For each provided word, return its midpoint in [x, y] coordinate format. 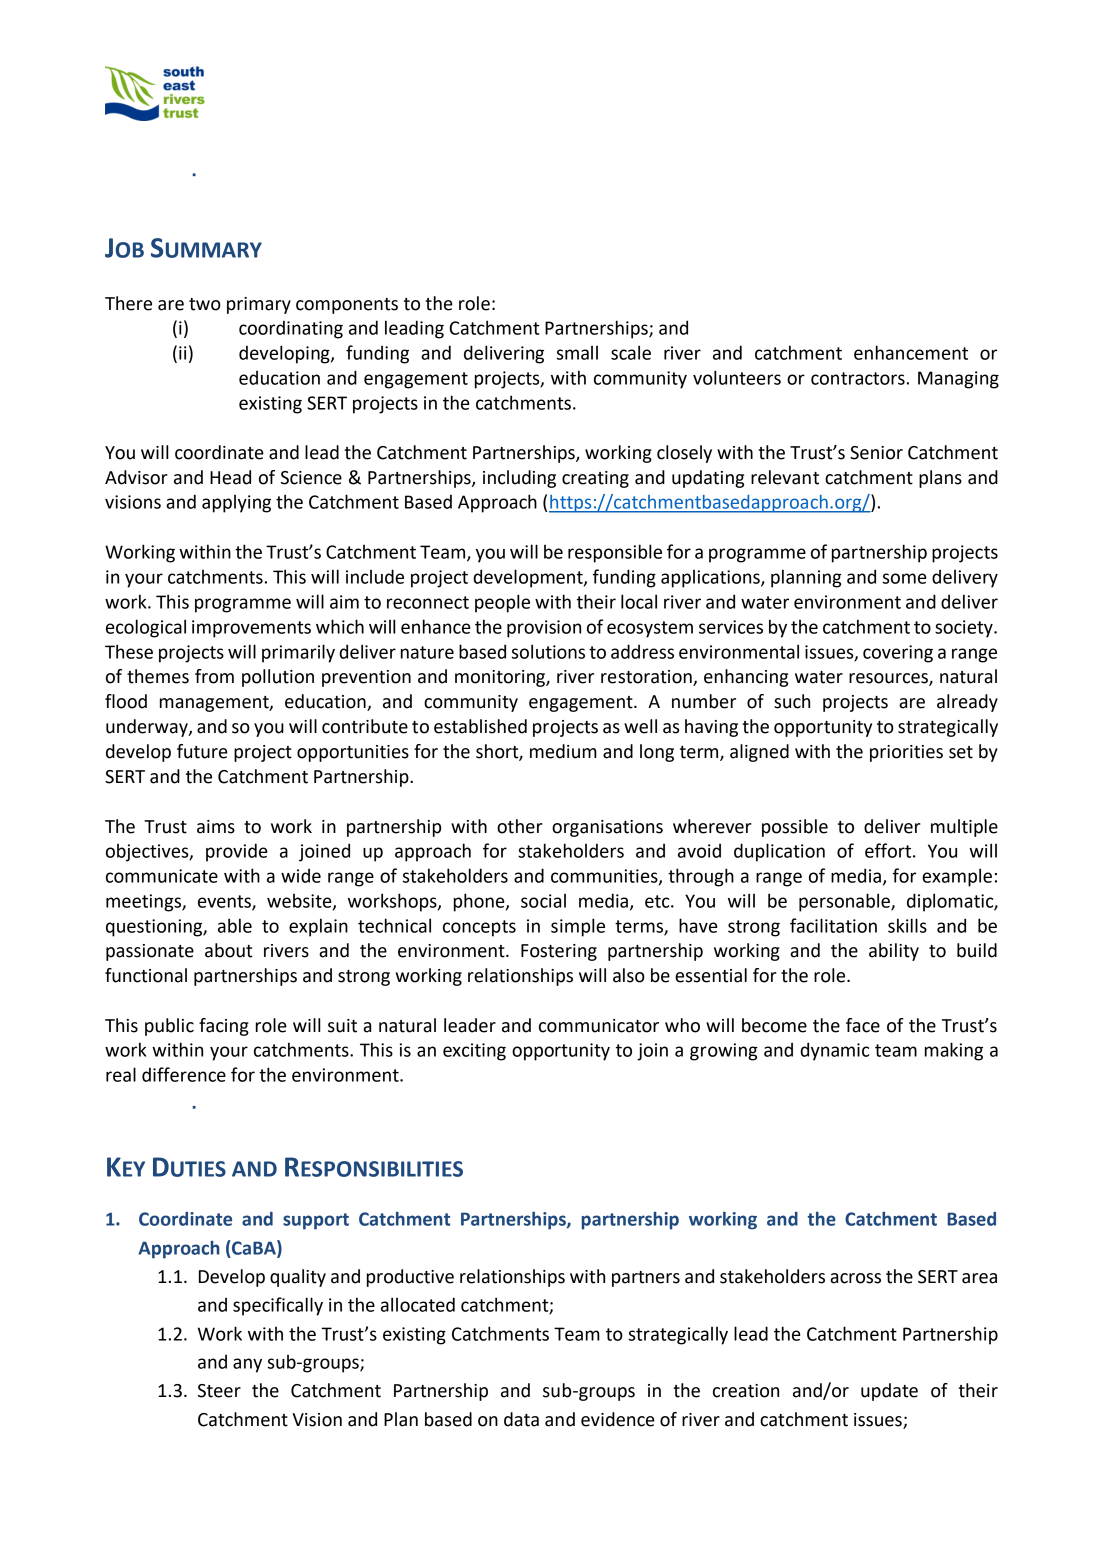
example [957, 877]
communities [605, 877]
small [577, 353]
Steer [219, 1391]
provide [237, 852]
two [205, 304]
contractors [858, 378]
